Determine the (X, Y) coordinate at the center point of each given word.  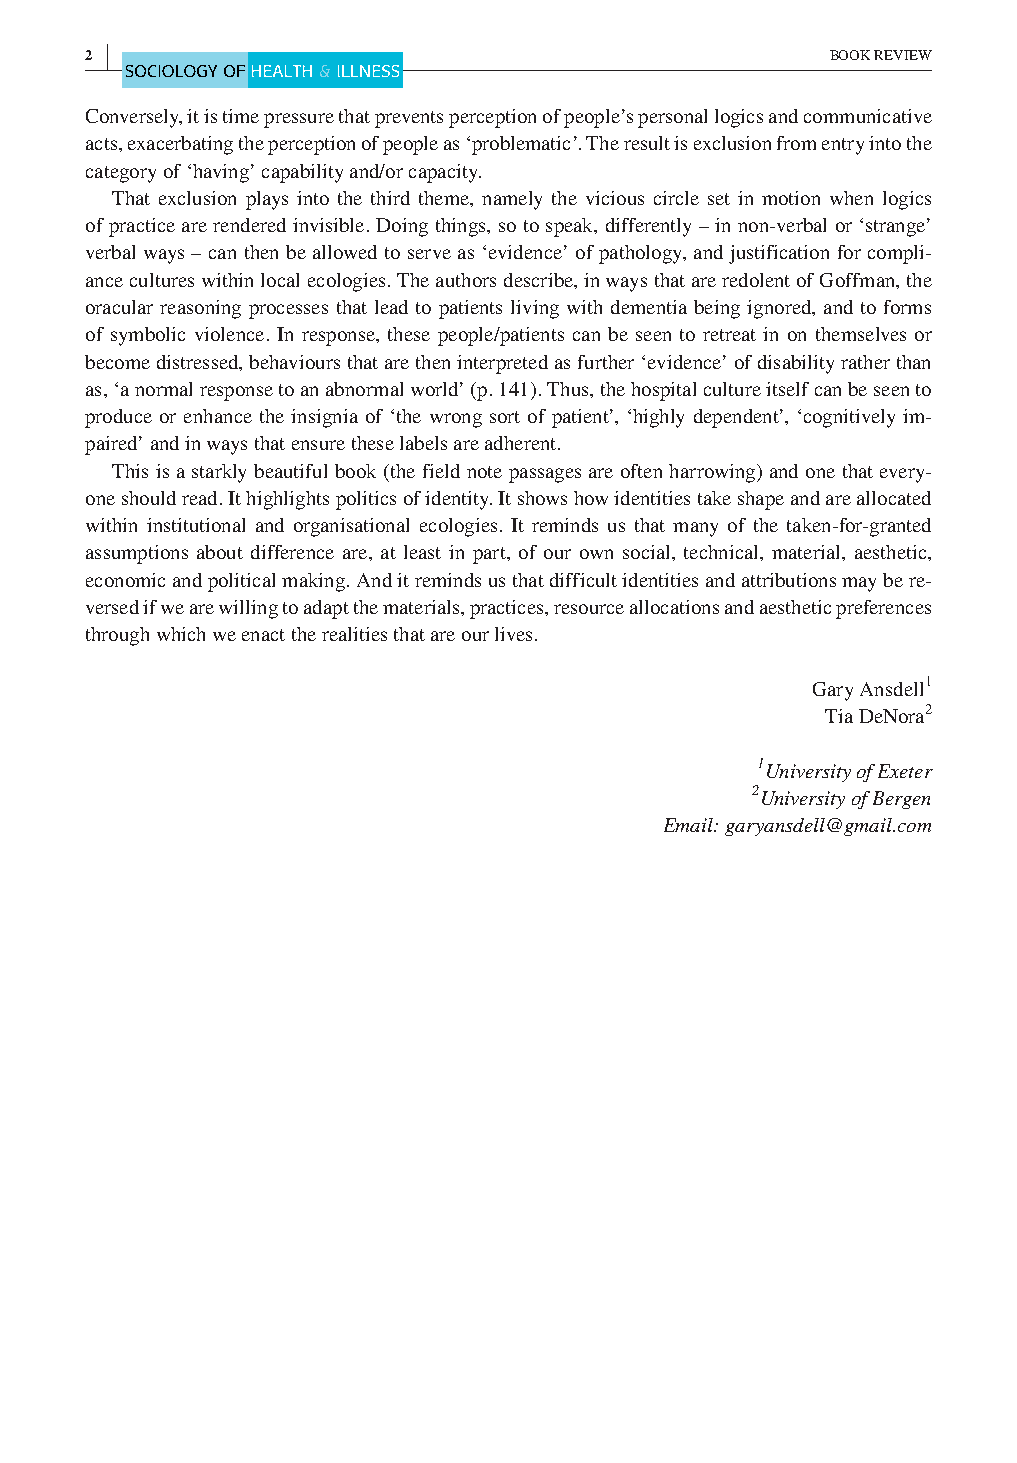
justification (779, 254)
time (241, 116)
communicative (868, 116)
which (181, 634)
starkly (219, 473)
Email (690, 825)
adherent (522, 443)
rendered (249, 225)
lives (513, 634)
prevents (409, 119)
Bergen (901, 800)
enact (263, 635)
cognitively (849, 418)
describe (539, 280)
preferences (883, 609)
